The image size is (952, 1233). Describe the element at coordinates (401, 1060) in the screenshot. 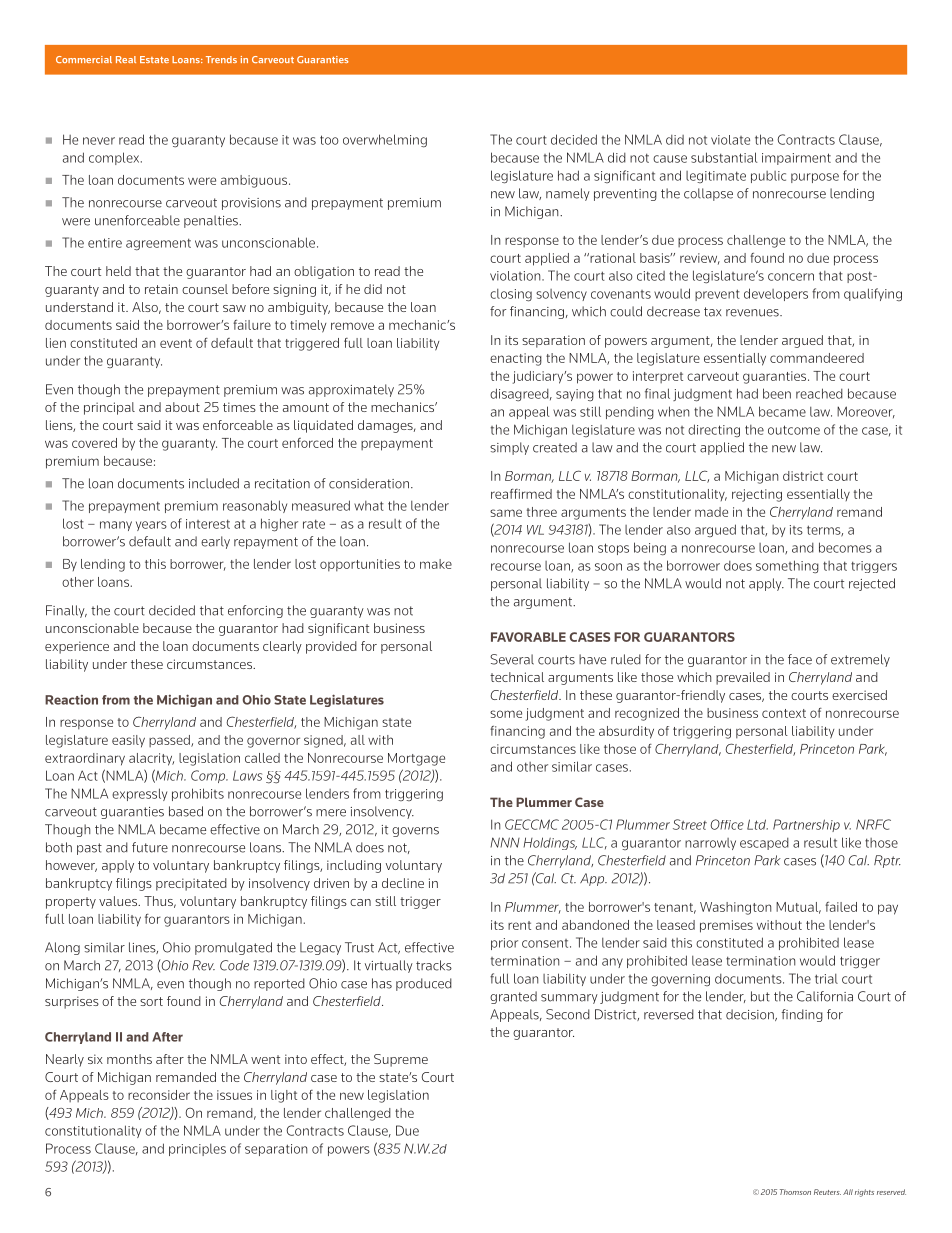

I see `Supreme` at that location.
